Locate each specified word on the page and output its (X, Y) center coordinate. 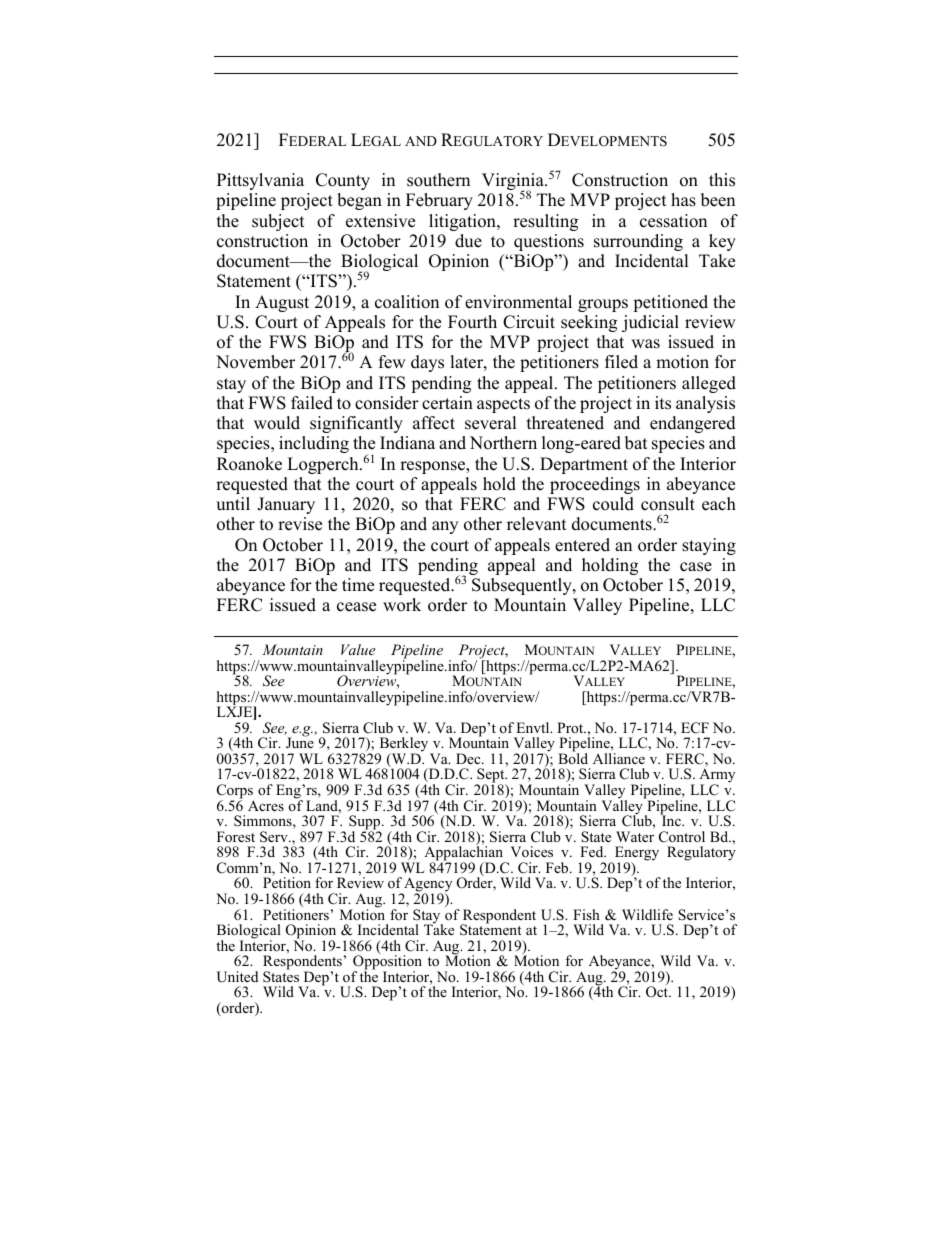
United (237, 977)
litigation (463, 222)
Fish (586, 914)
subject (278, 222)
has (683, 200)
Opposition (387, 963)
